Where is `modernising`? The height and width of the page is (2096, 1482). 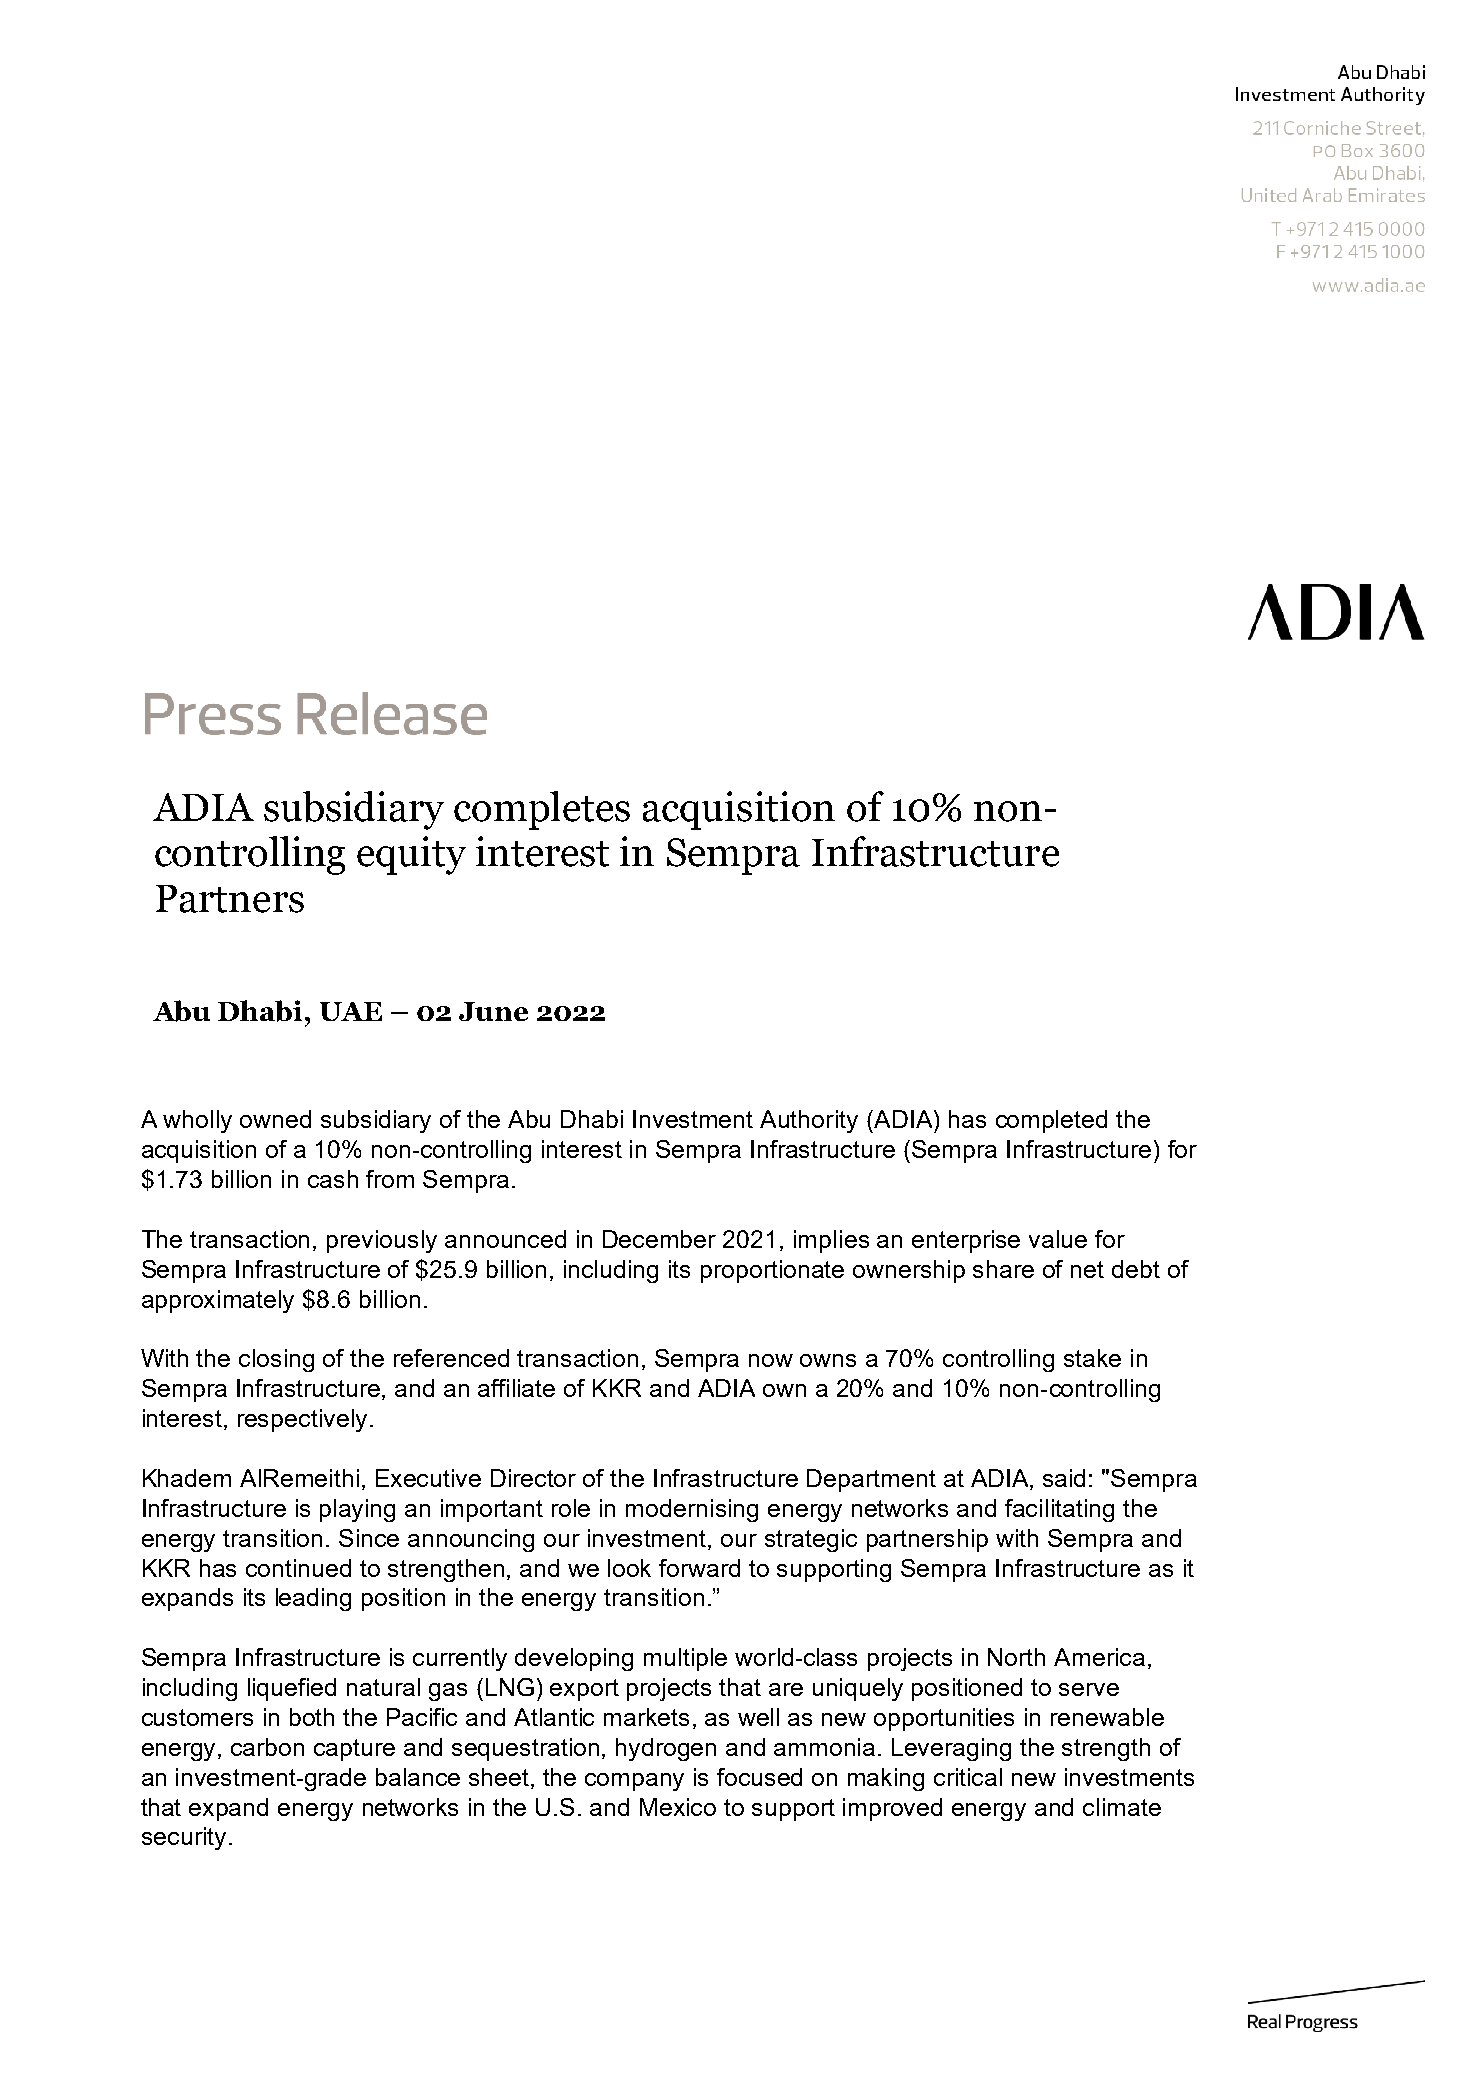 modernising is located at coordinates (692, 1510).
